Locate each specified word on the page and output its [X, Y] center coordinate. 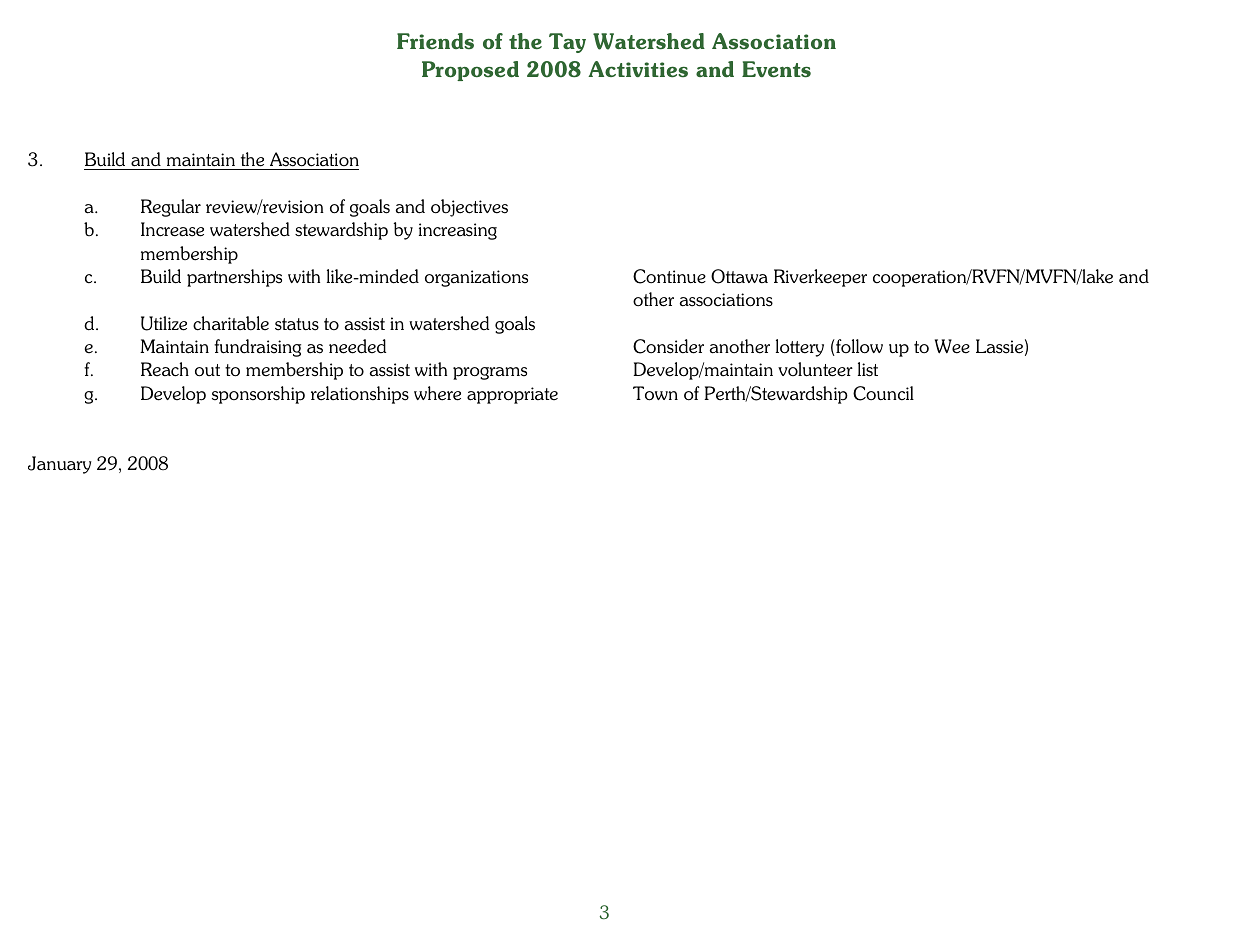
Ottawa [739, 276]
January [60, 465]
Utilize [164, 323]
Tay [567, 43]
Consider [668, 346]
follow [858, 347]
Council [883, 393]
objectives [469, 208]
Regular [171, 208]
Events [776, 69]
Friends [435, 41]
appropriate [512, 395]
